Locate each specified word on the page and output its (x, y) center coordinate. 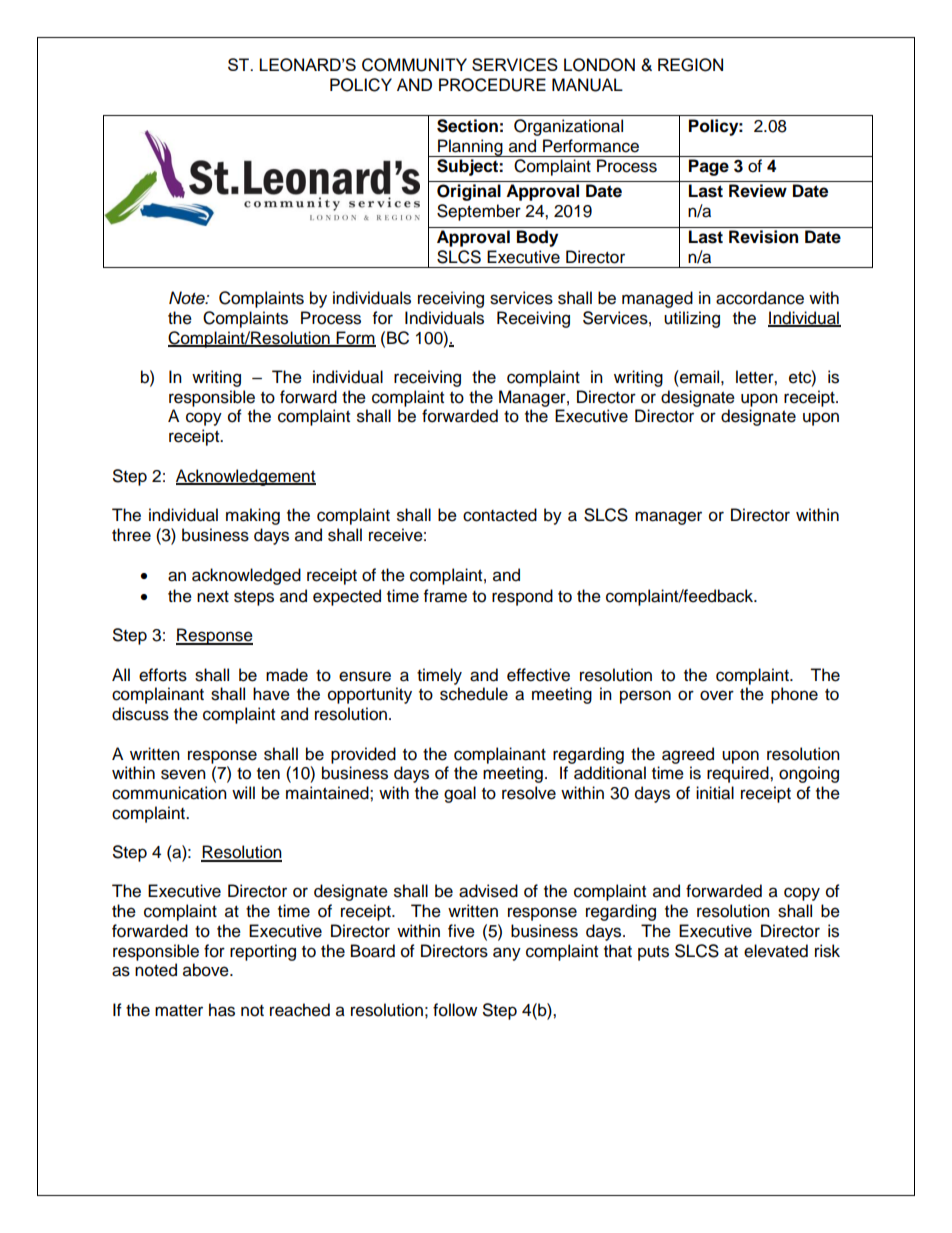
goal (460, 794)
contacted (500, 515)
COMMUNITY (414, 65)
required (739, 774)
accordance (760, 298)
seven (183, 774)
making (253, 516)
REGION (690, 65)
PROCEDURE (492, 85)
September (479, 212)
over (717, 695)
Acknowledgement (246, 477)
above (207, 970)
